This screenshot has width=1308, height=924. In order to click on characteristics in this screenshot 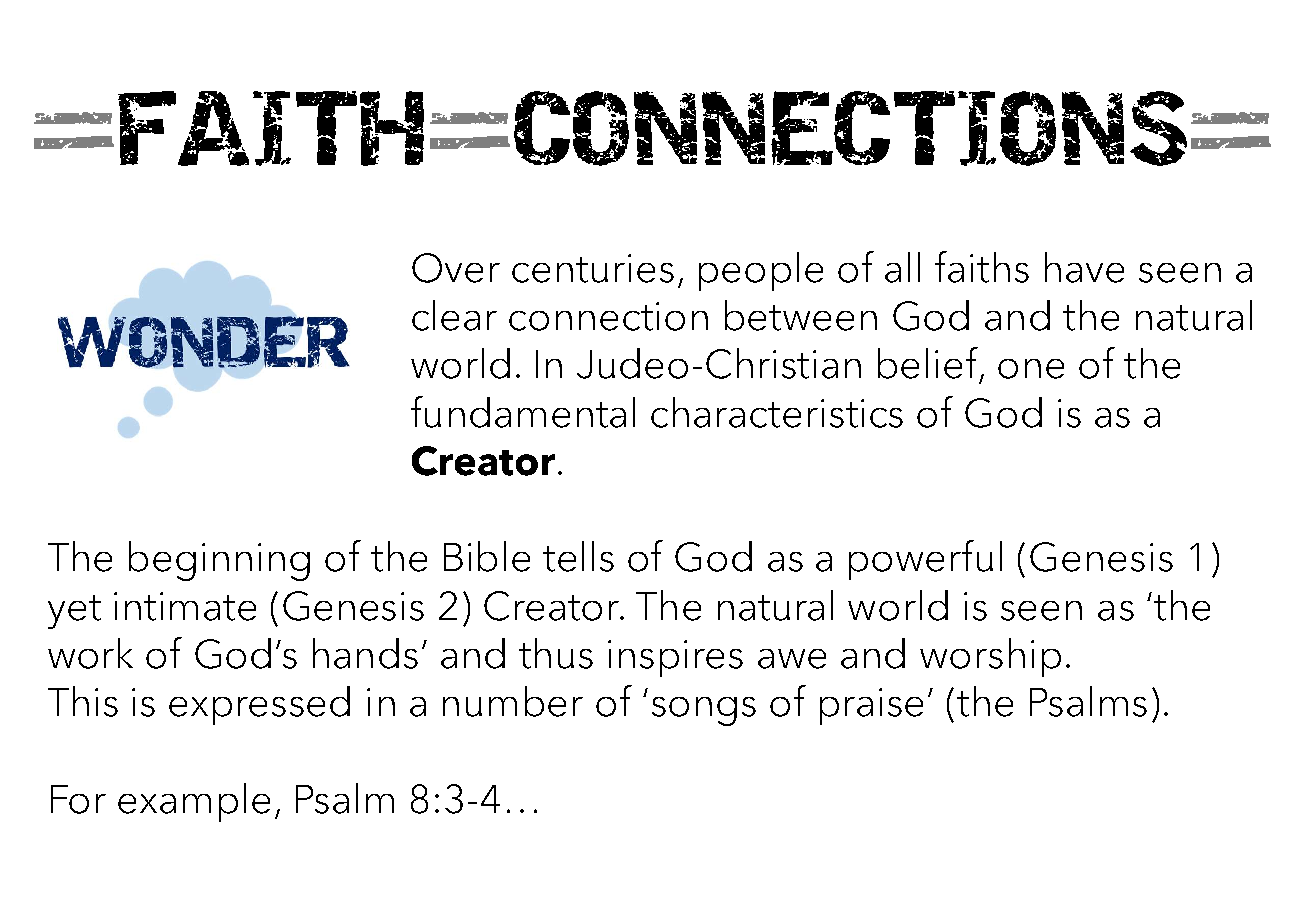, I will do `click(777, 412)`.
